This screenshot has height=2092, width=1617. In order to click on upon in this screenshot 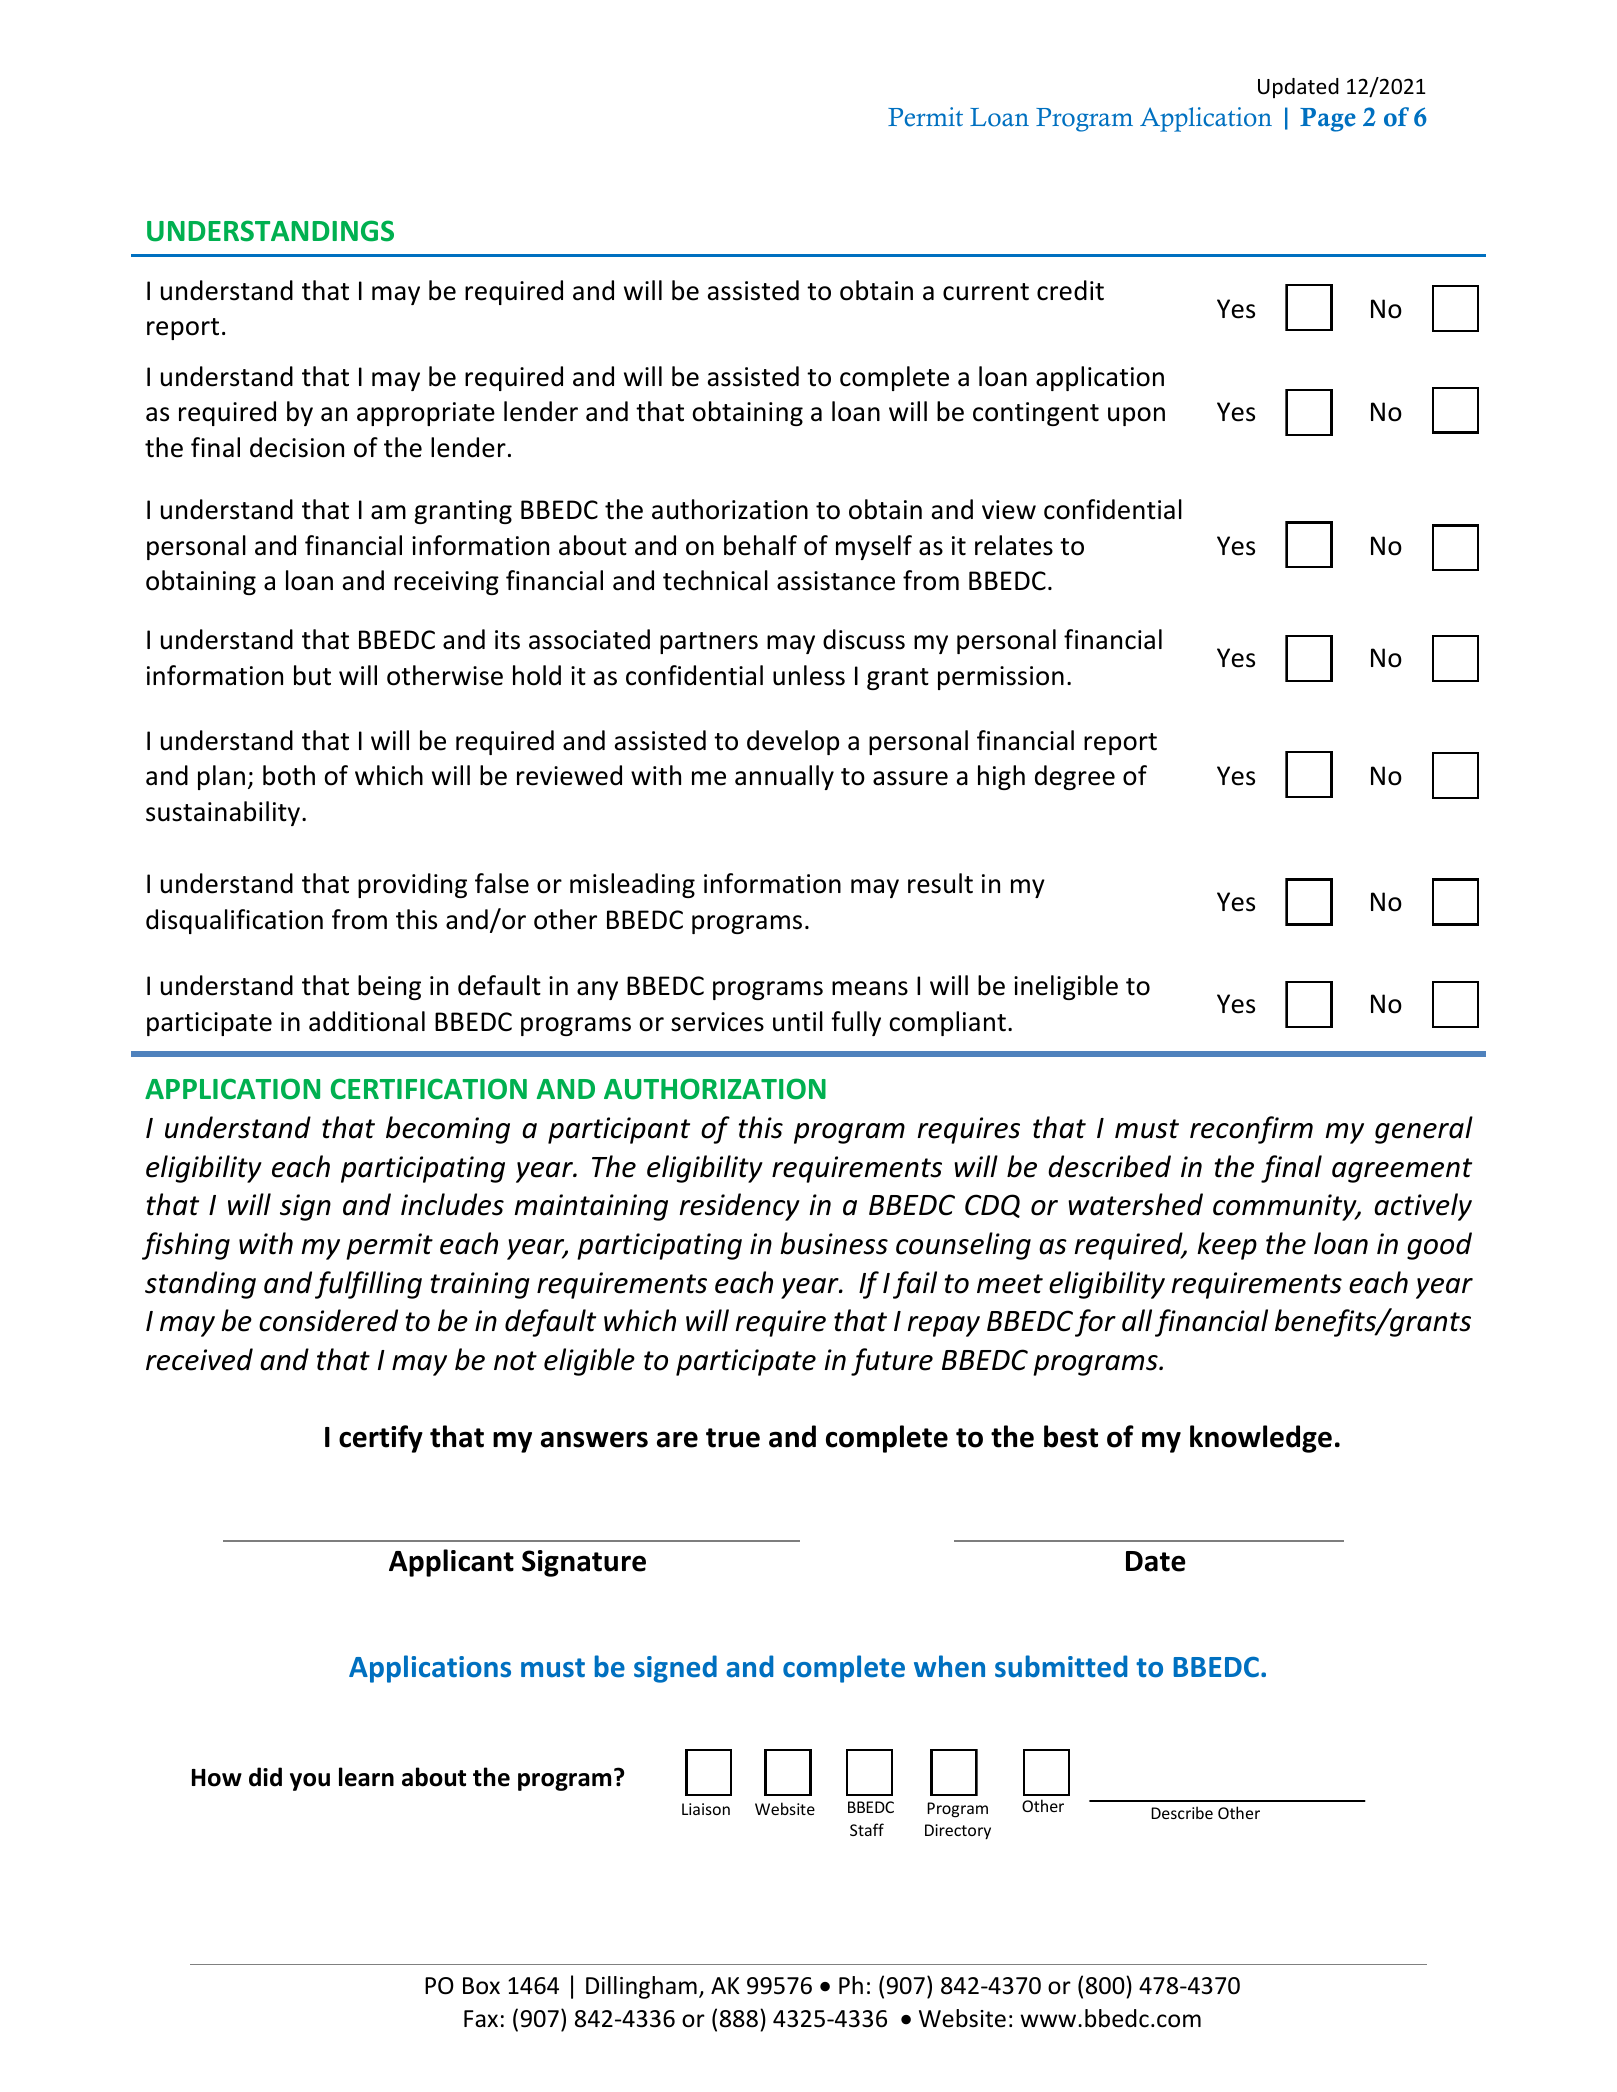, I will do `click(1136, 416)`.
